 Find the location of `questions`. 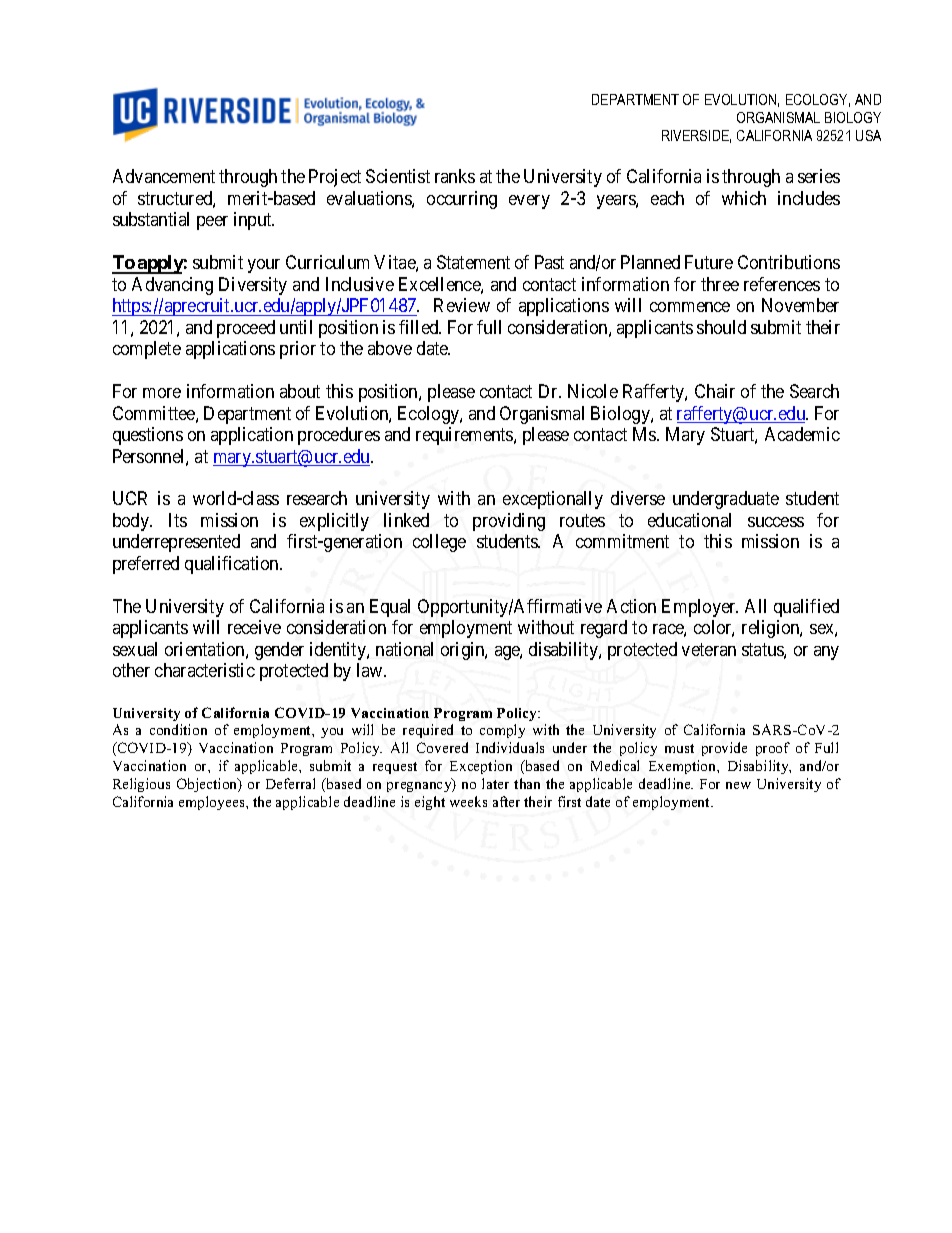

questions is located at coordinates (148, 436).
